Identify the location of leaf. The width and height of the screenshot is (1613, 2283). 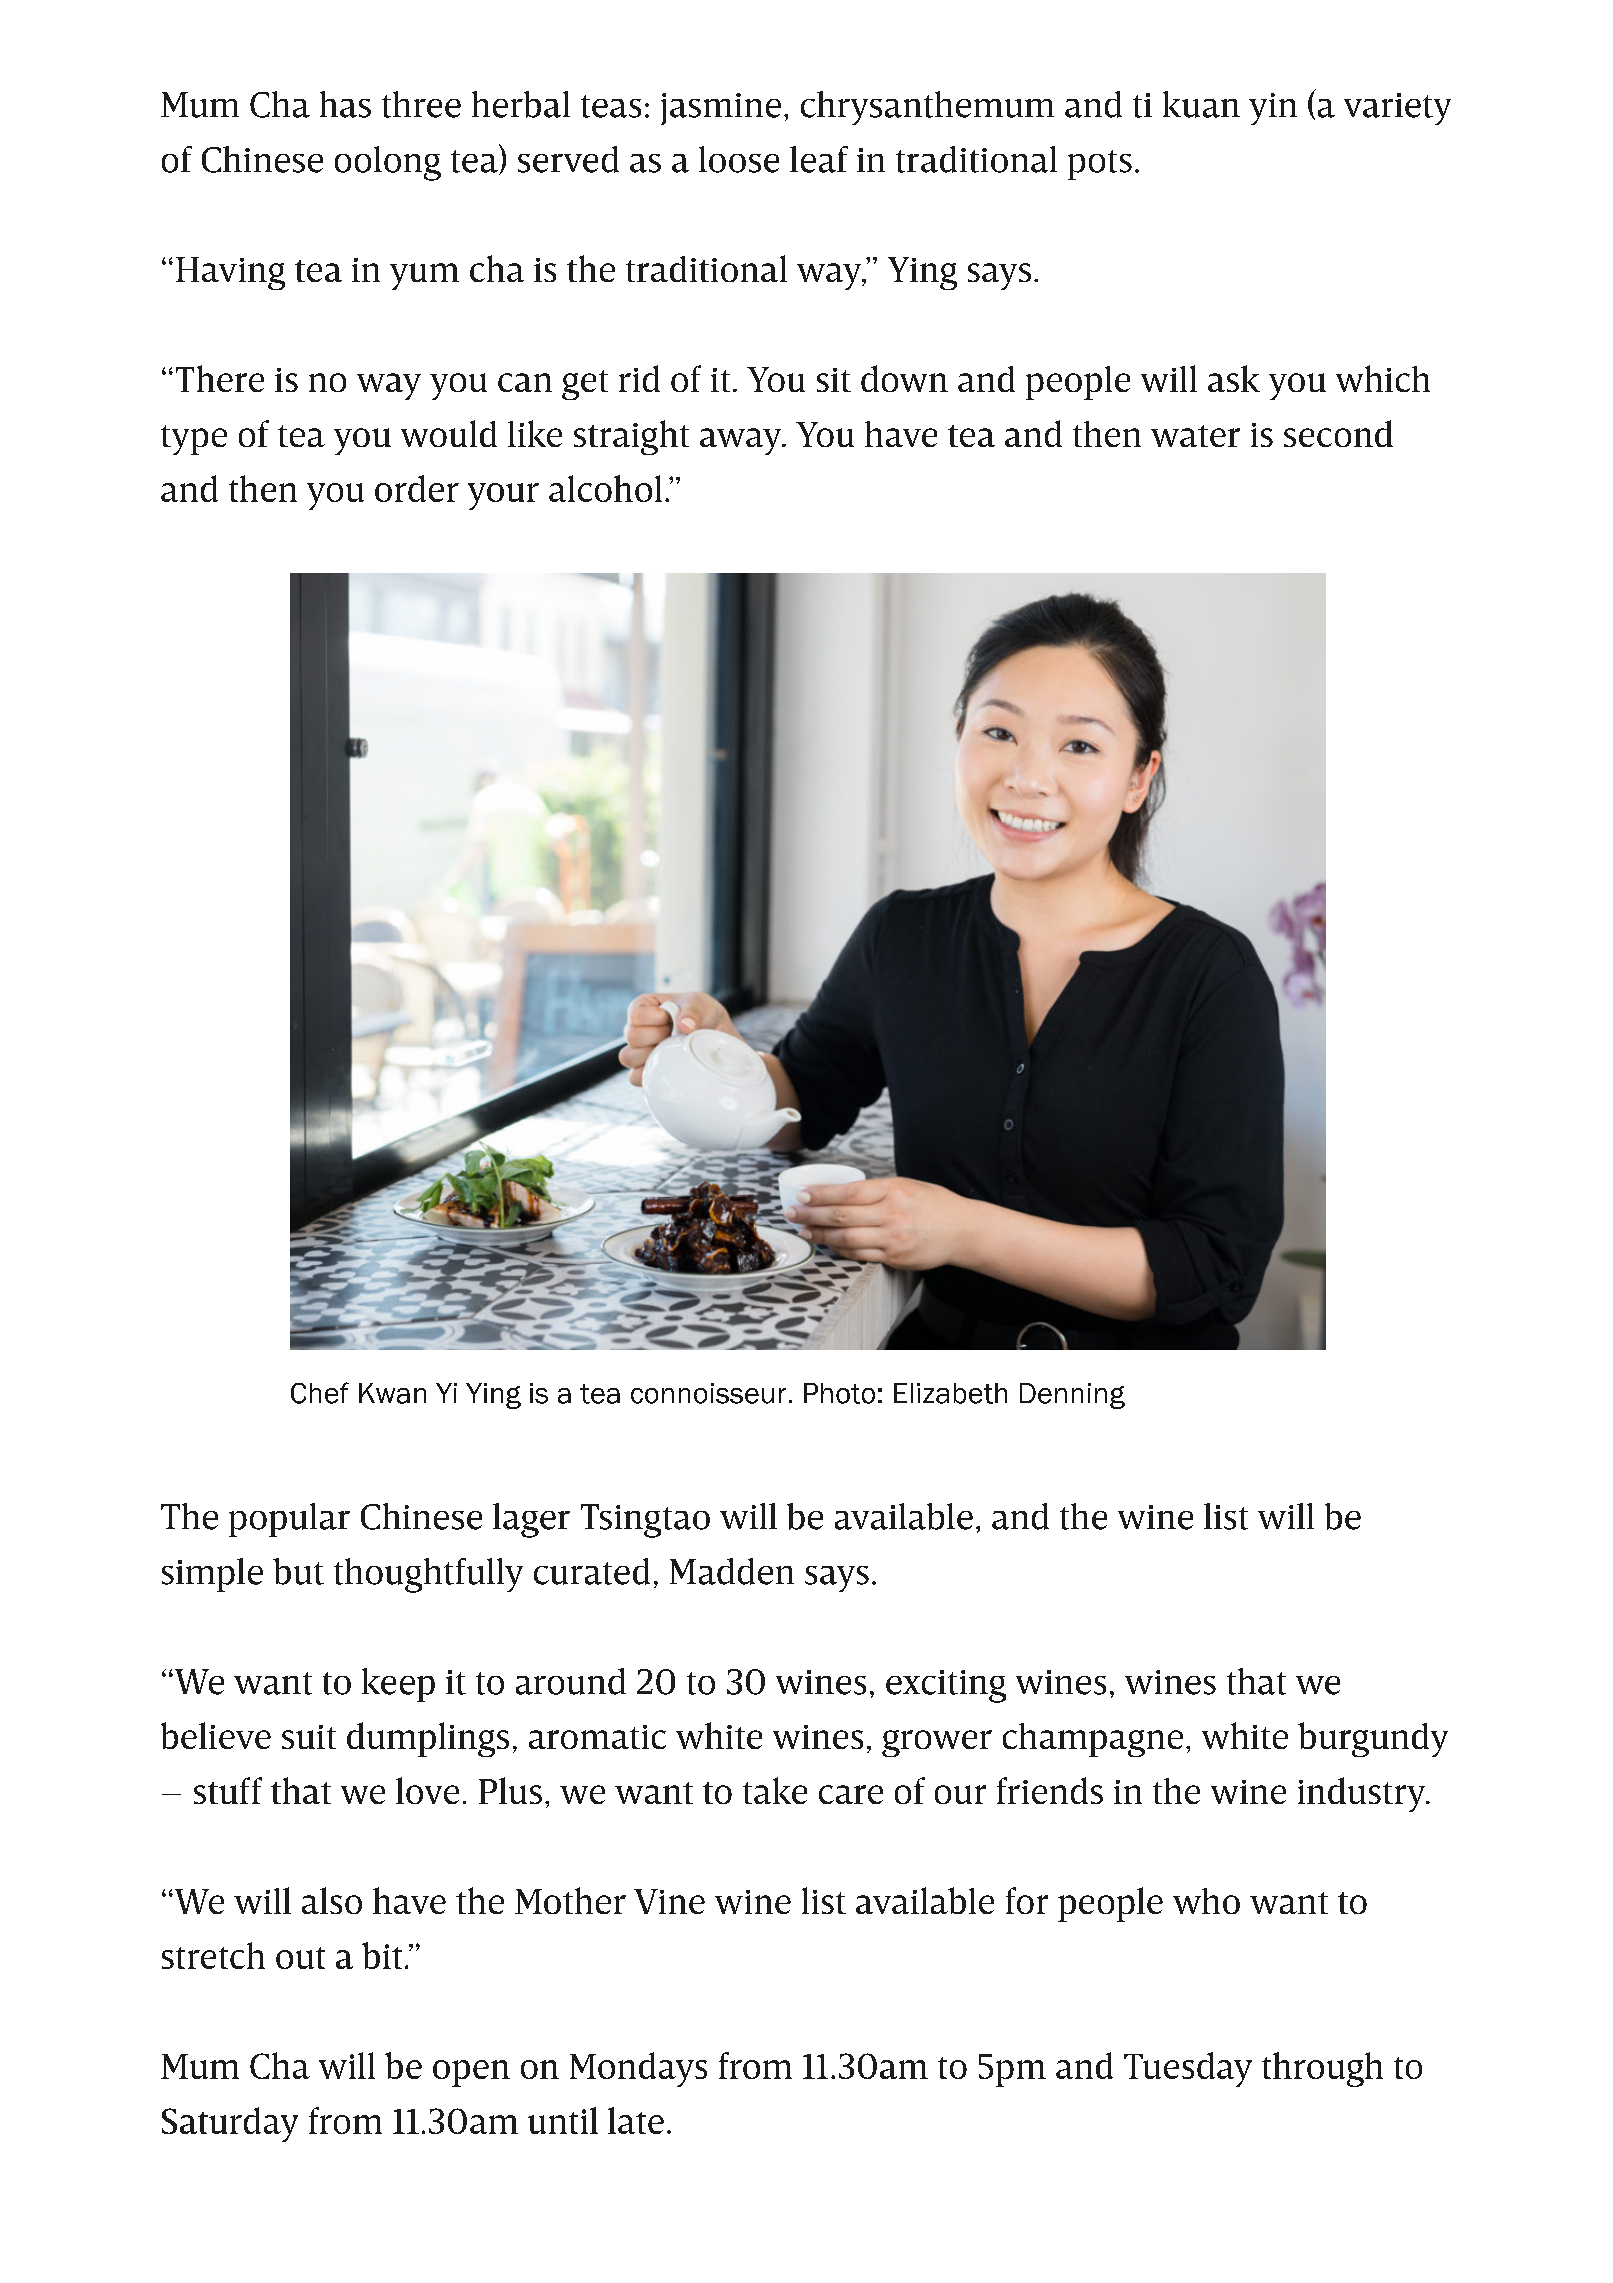
(819, 159).
